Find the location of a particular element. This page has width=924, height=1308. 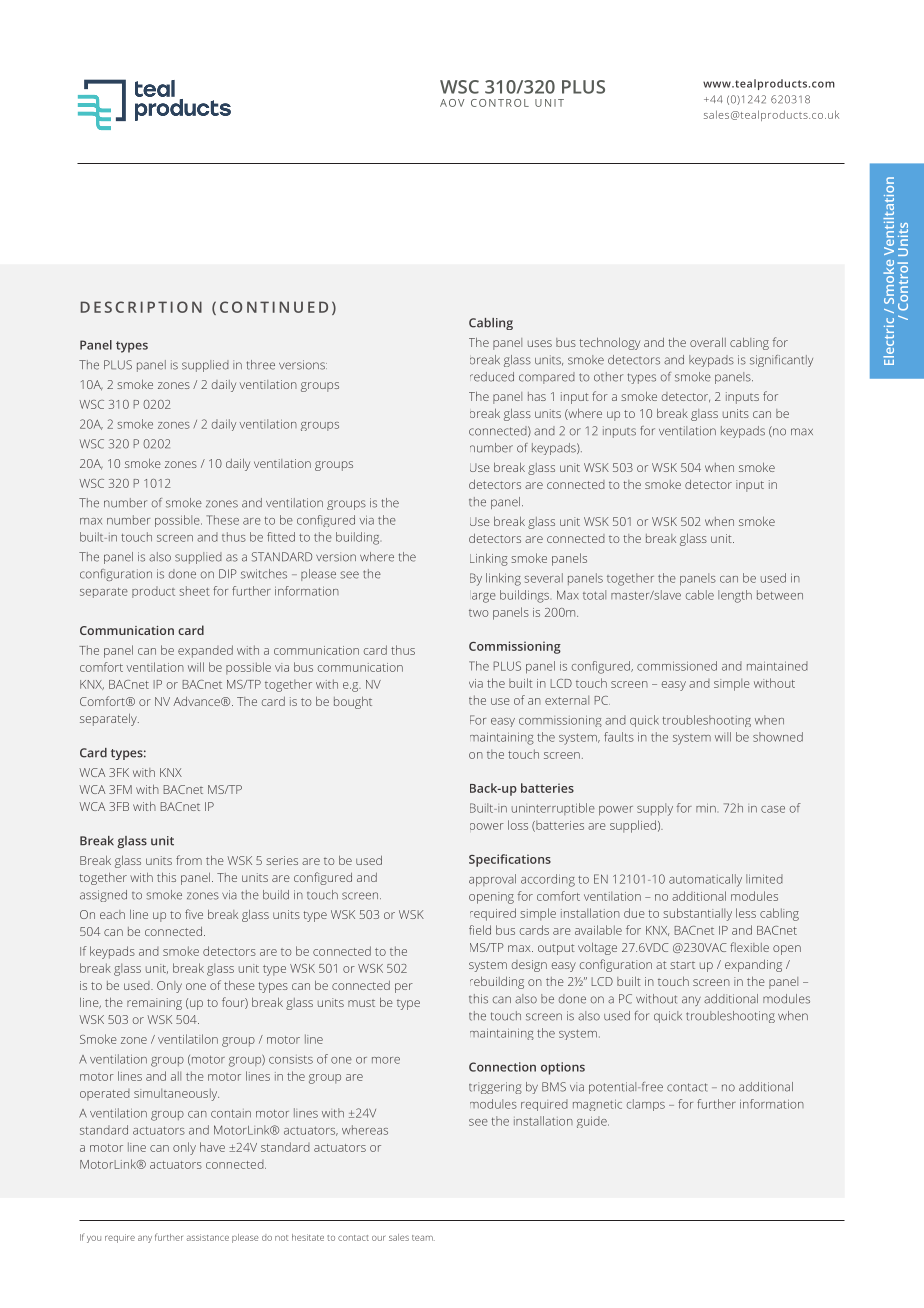

loss is located at coordinates (518, 825).
